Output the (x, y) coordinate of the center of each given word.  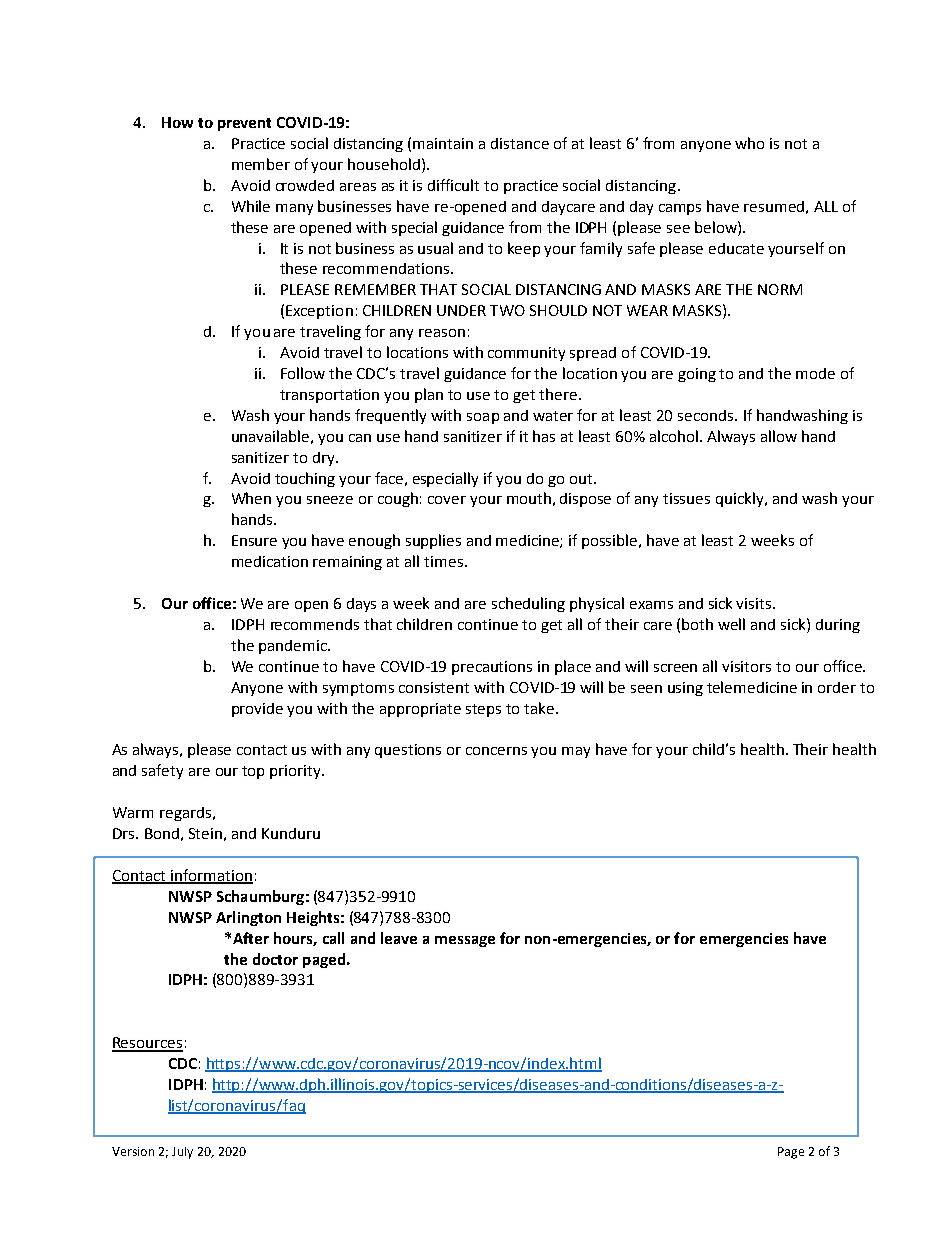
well (731, 624)
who (749, 143)
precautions (492, 668)
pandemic (294, 647)
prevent (244, 124)
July (182, 1153)
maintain (443, 143)
